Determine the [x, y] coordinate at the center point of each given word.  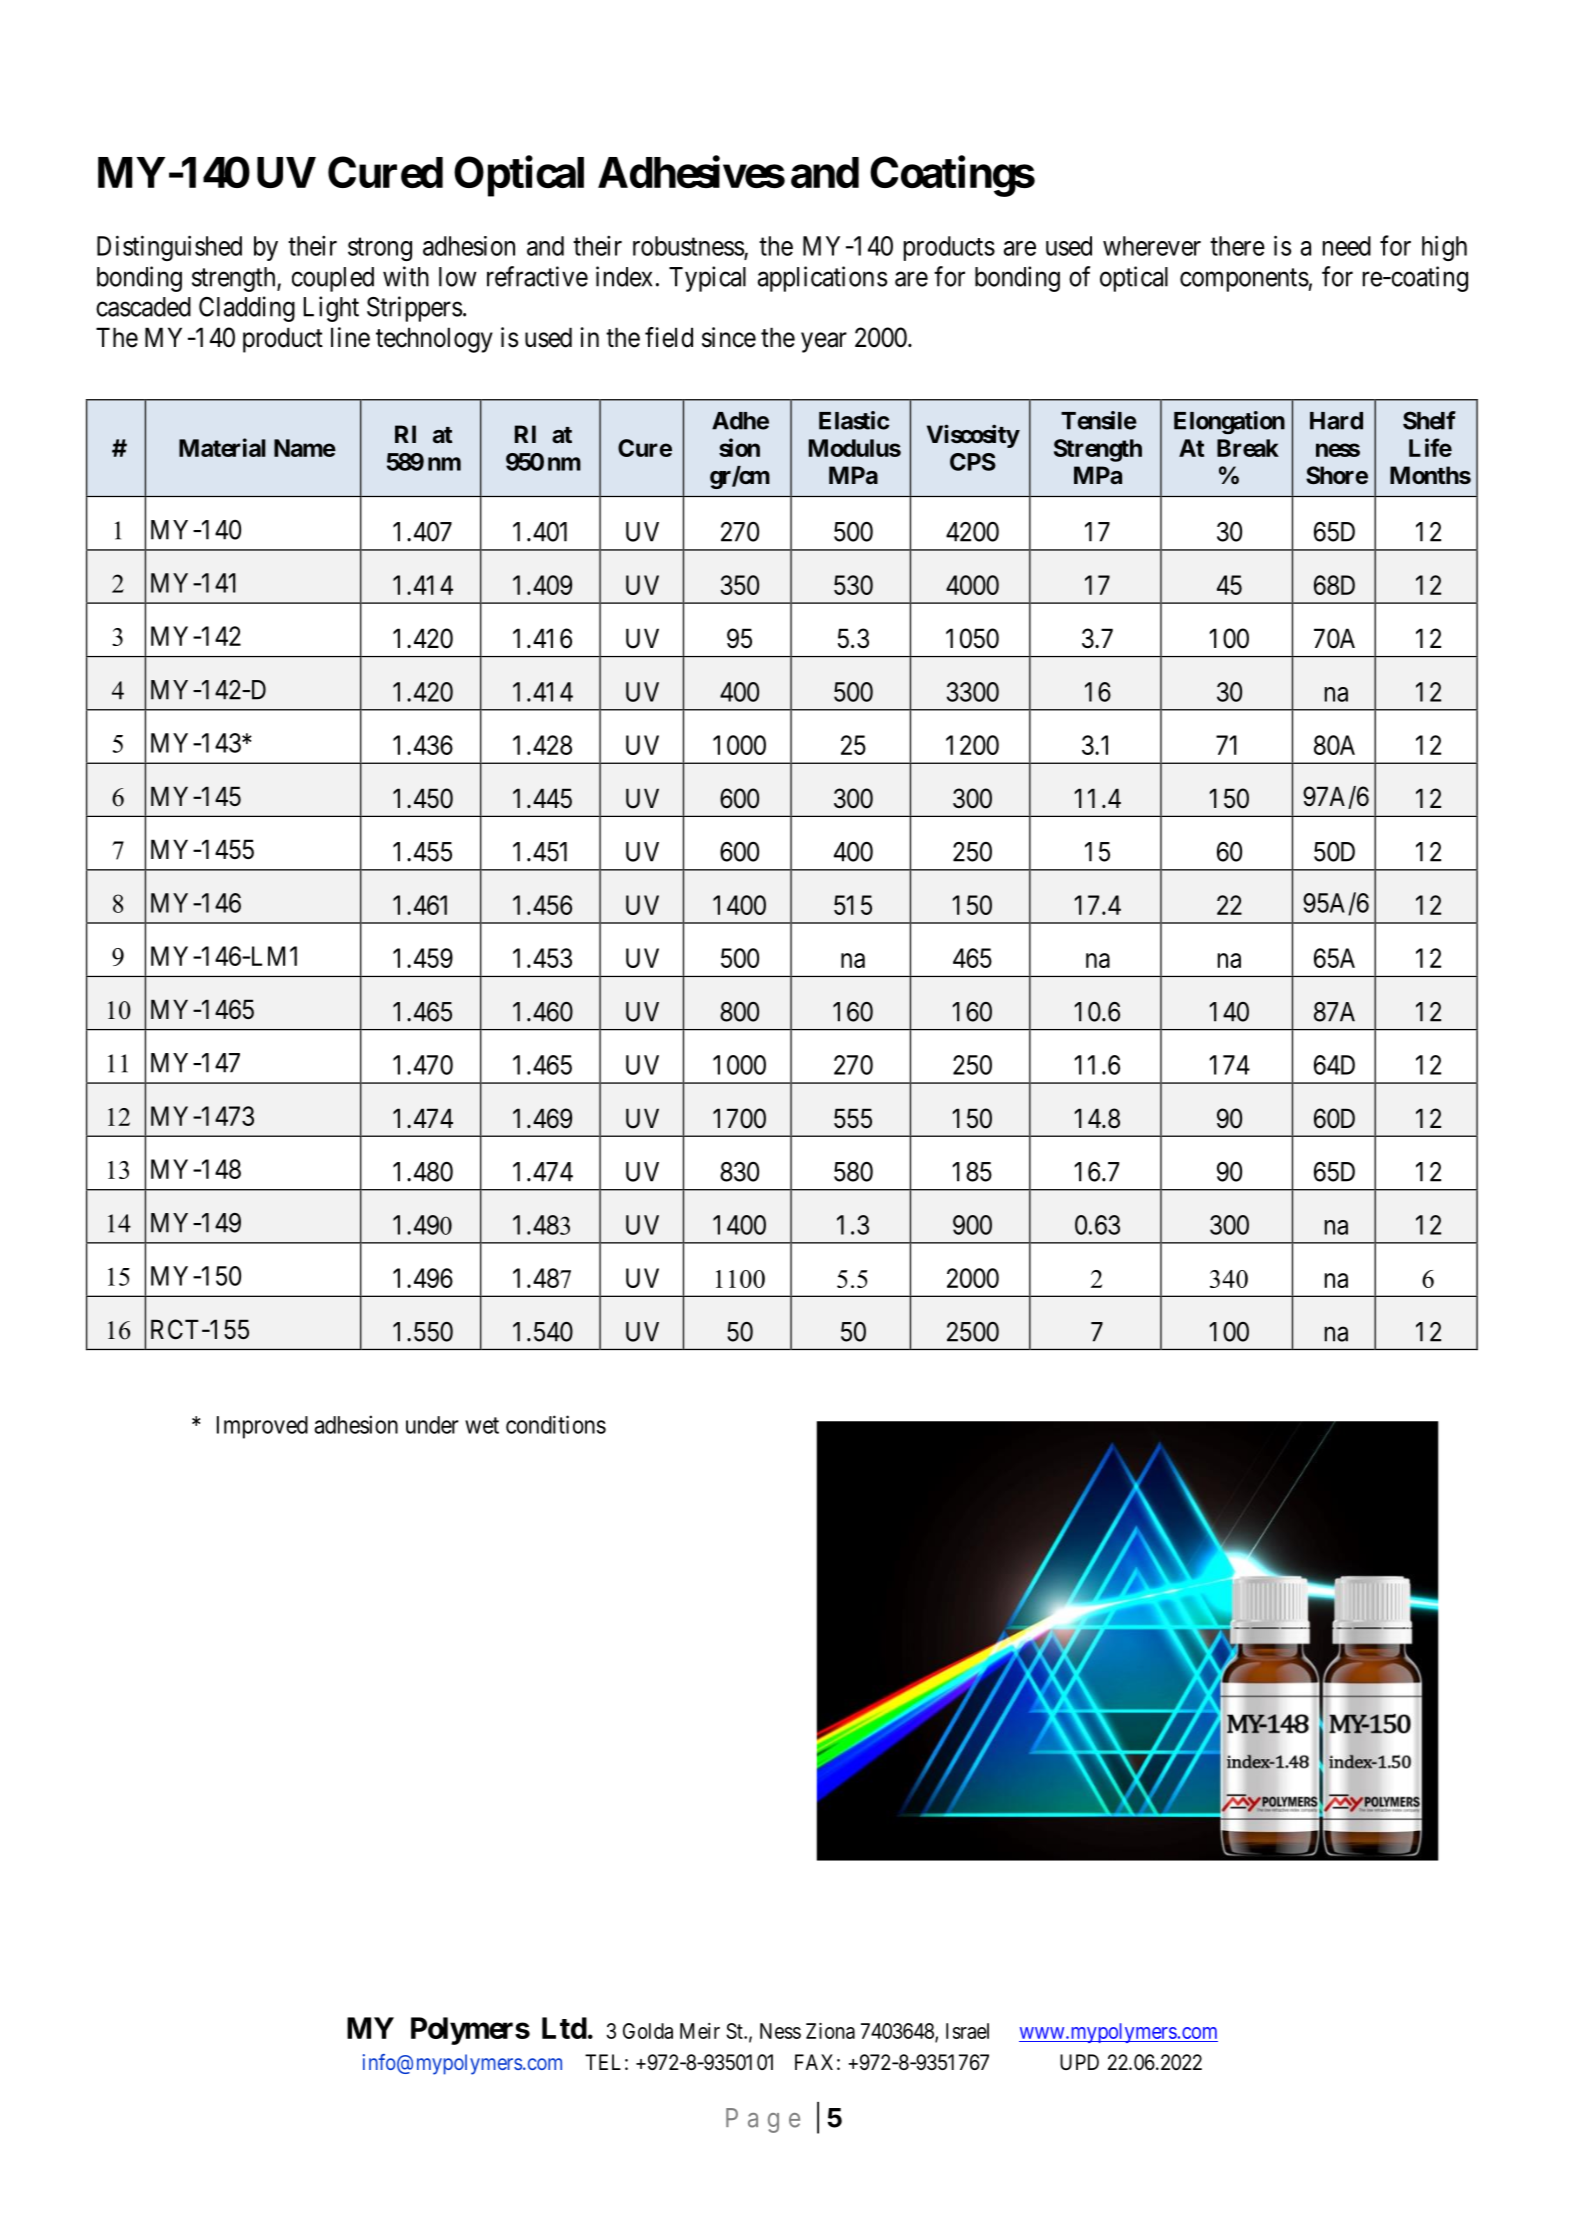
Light [331, 309]
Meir [700, 2031]
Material [222, 447]
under [432, 1425]
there [1237, 246]
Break [1248, 448]
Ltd [564, 2028]
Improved [262, 1427]
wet [482, 1425]
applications [822, 279]
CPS [973, 462]
